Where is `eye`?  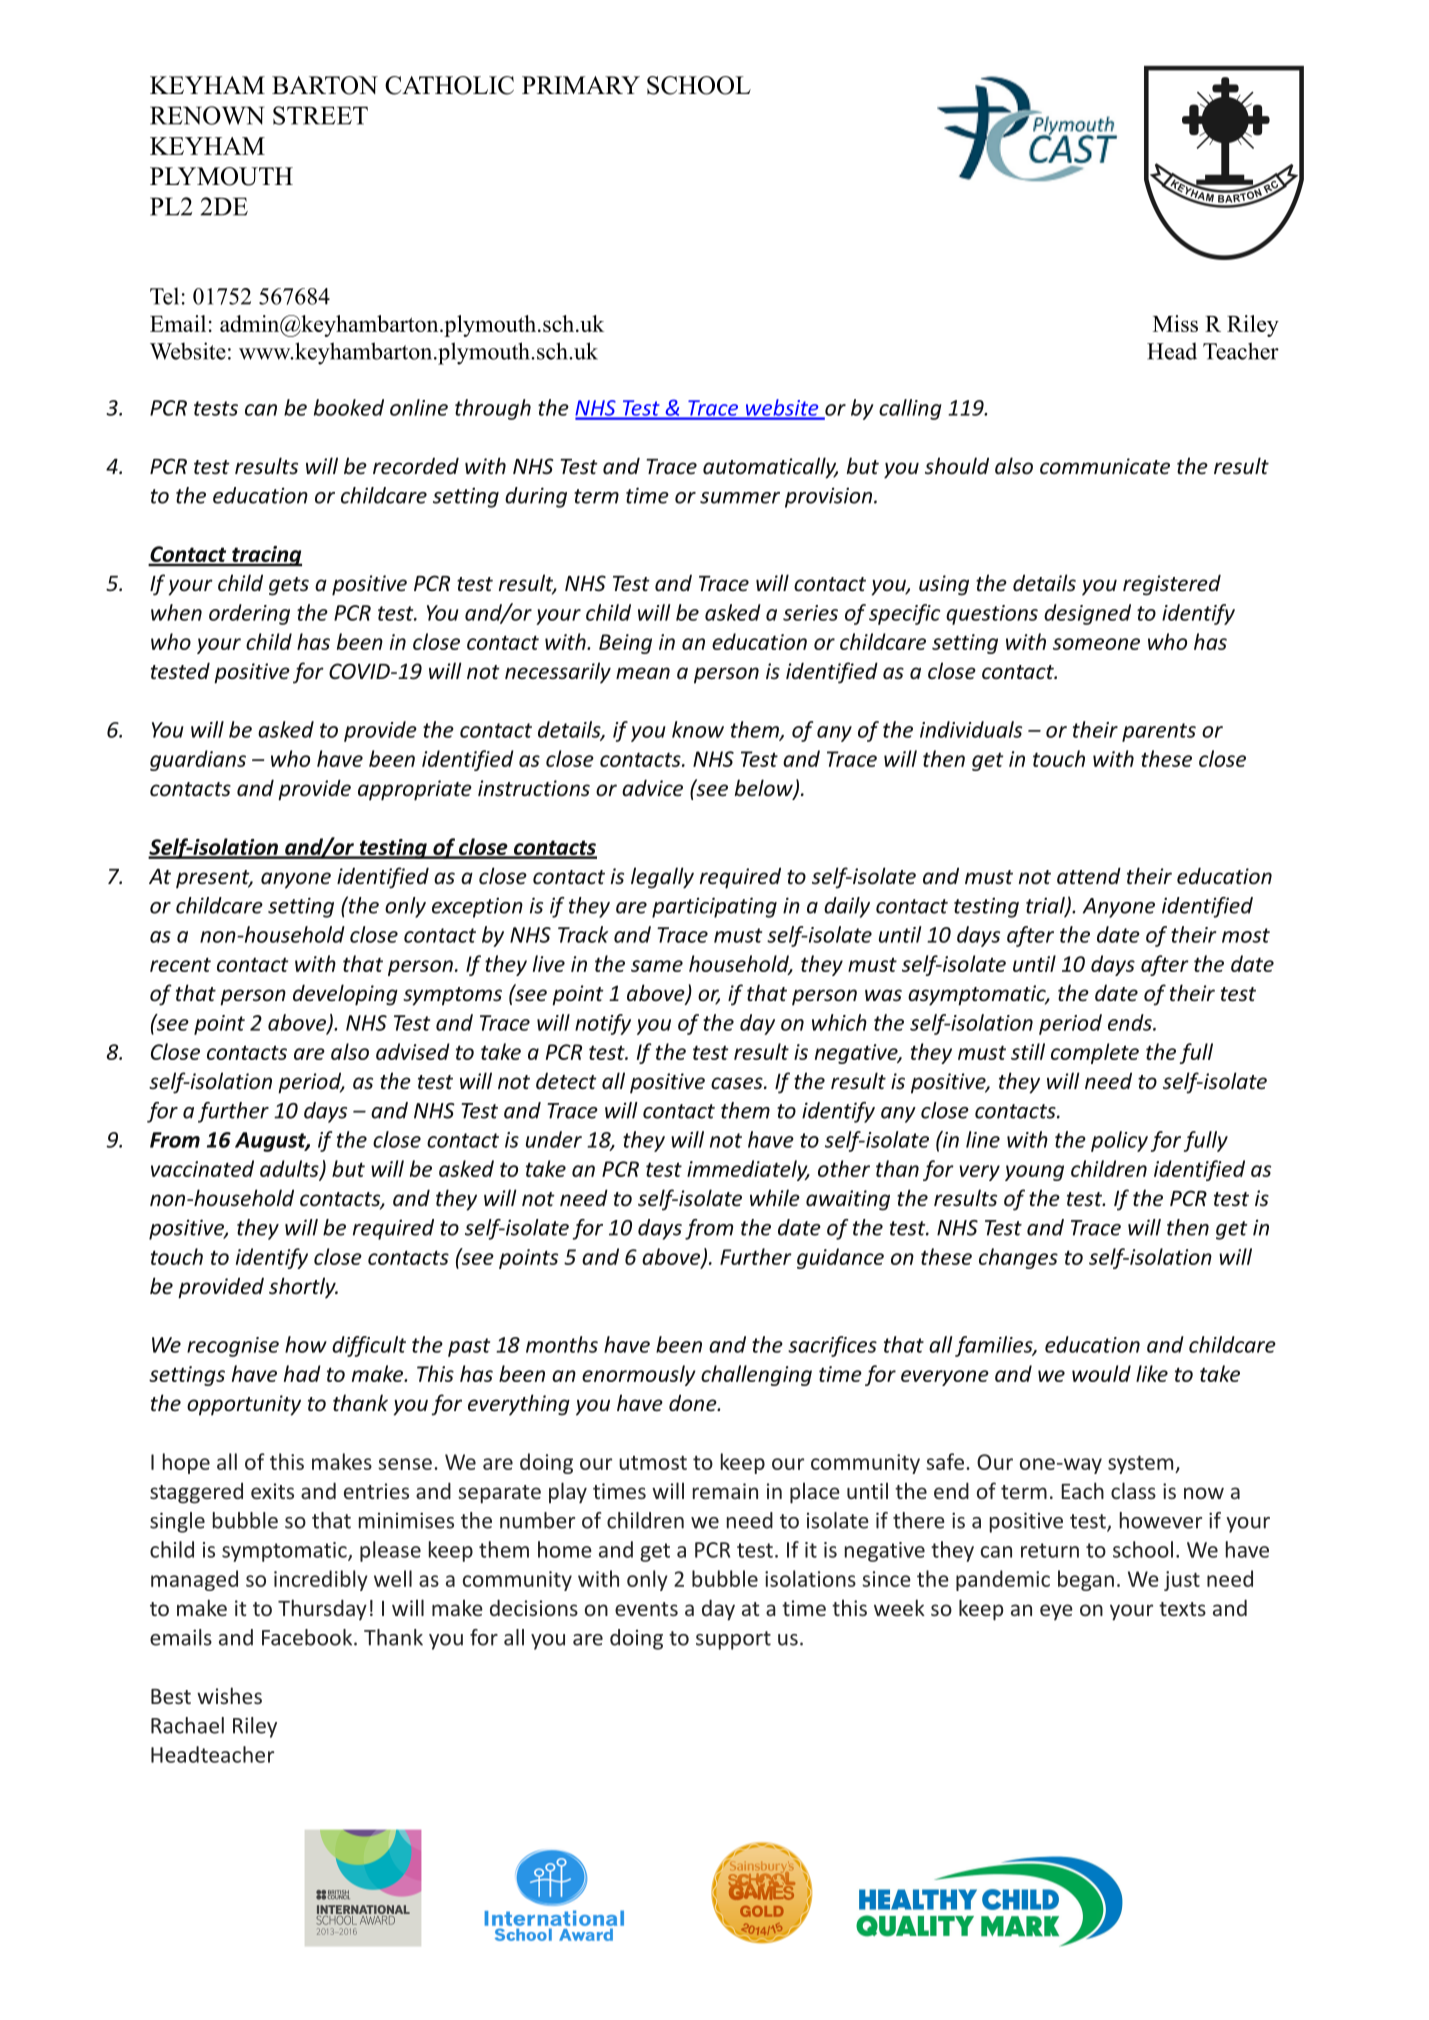
eye is located at coordinates (1056, 1612).
